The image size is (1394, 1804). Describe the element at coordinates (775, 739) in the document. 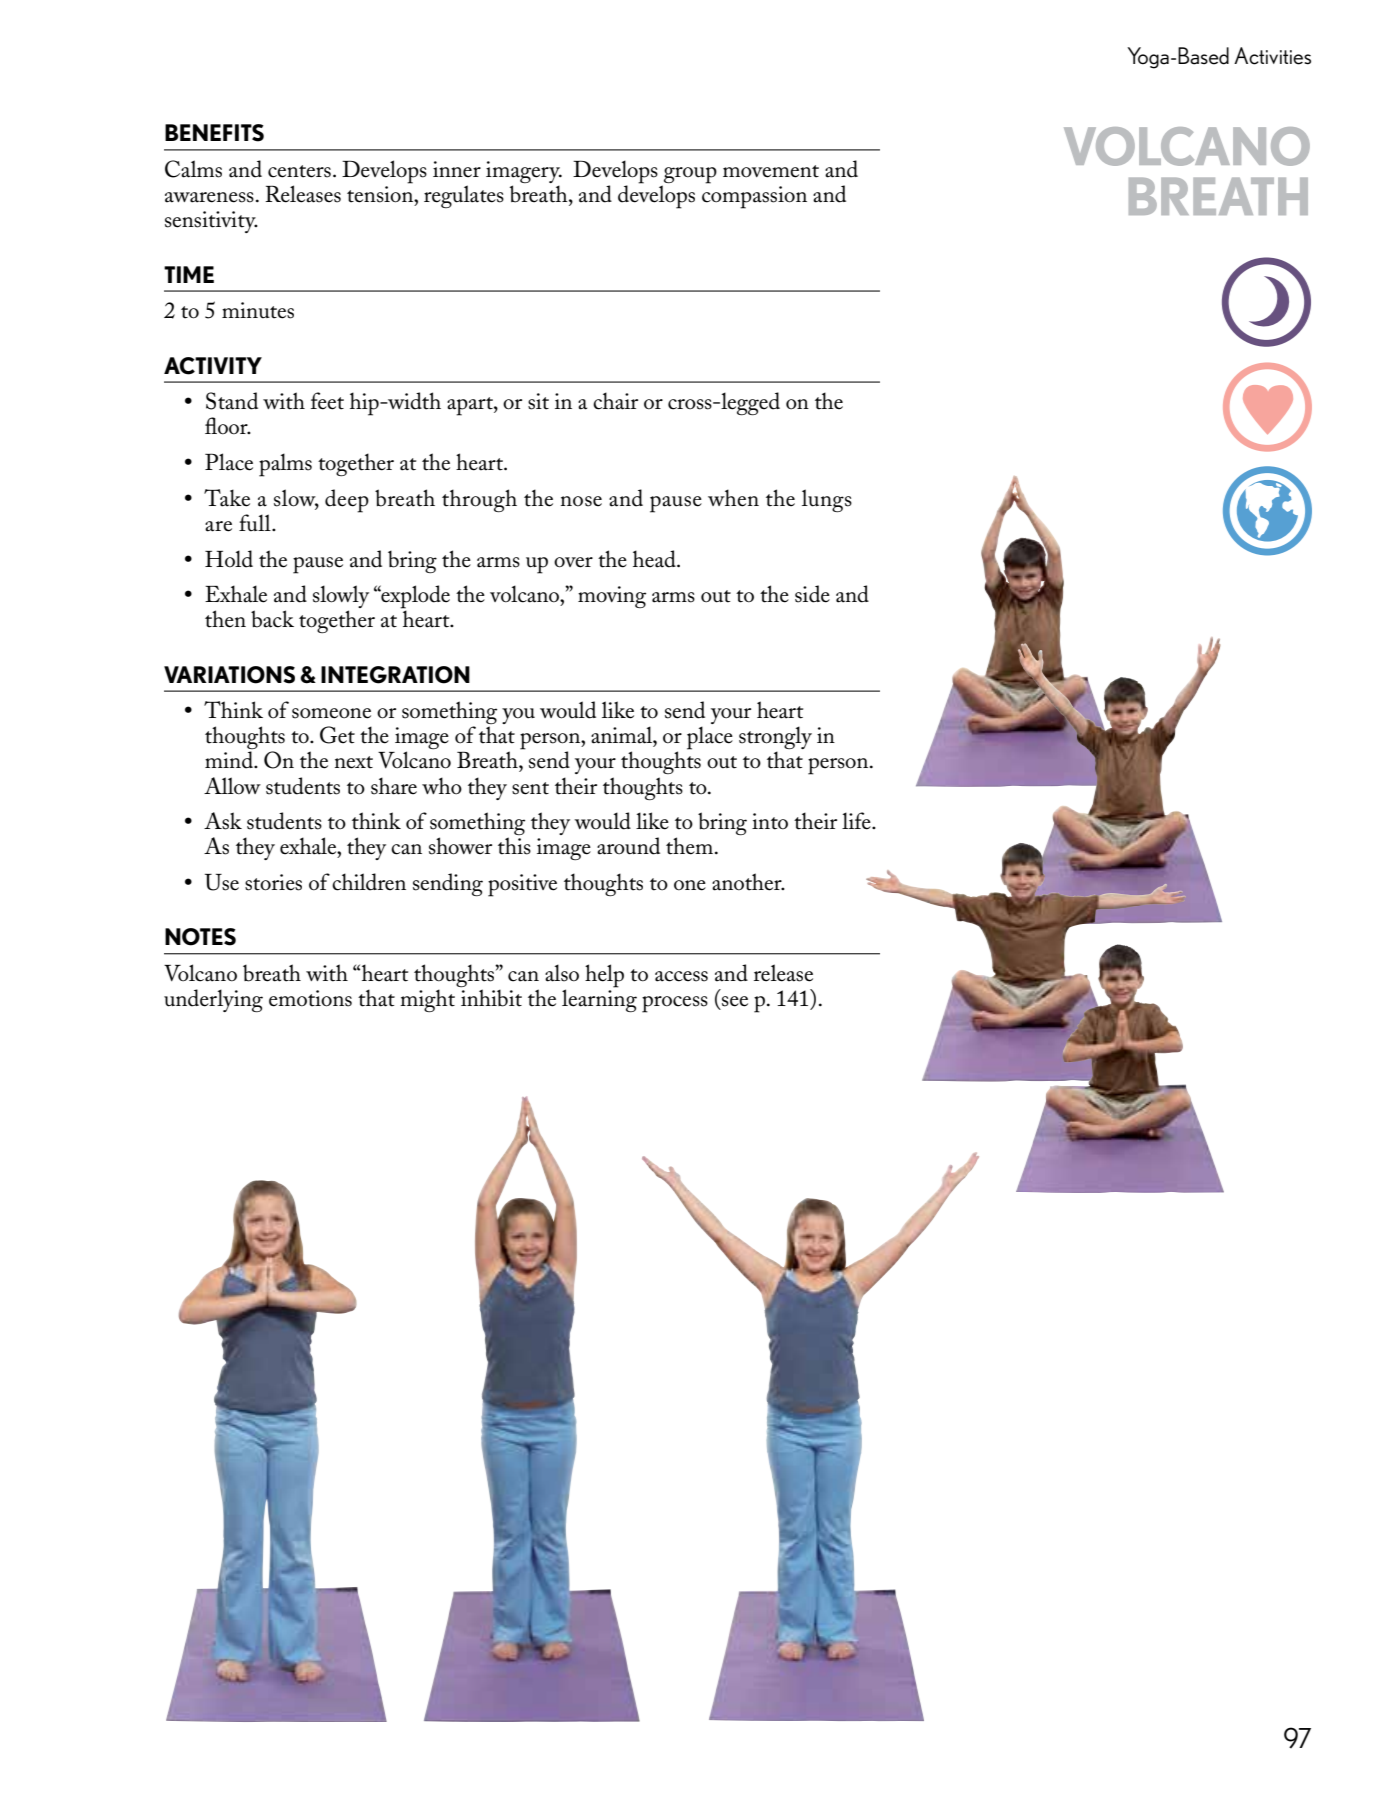

I see `strongly` at that location.
